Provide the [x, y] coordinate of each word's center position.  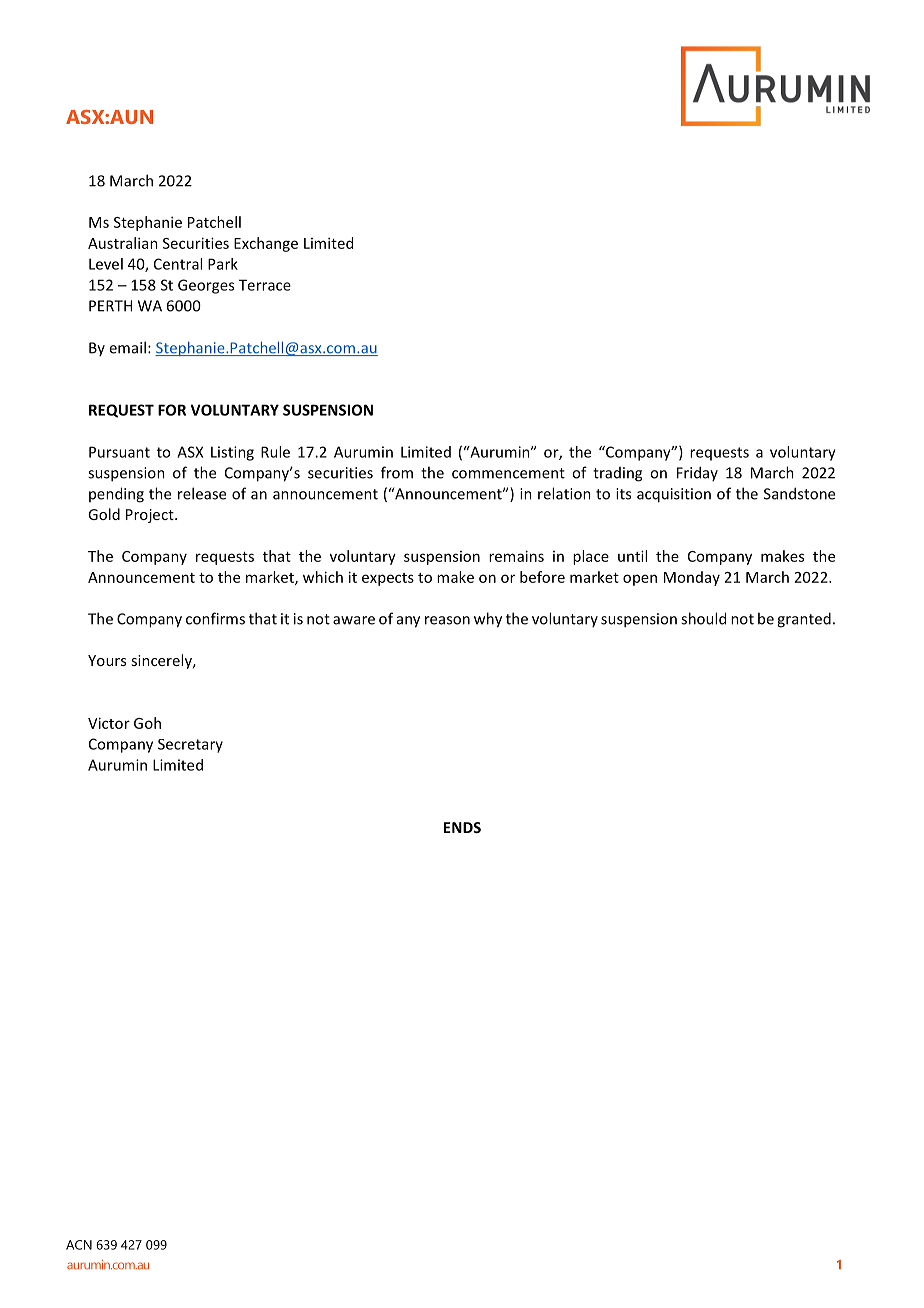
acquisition [674, 495]
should [703, 618]
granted [804, 620]
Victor [109, 723]
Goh [147, 723]
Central [178, 264]
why [488, 620]
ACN [79, 1245]
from [397, 472]
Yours [107, 660]
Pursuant [119, 452]
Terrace [265, 285]
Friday [697, 473]
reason [447, 620]
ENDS [462, 827]
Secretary [190, 746]
